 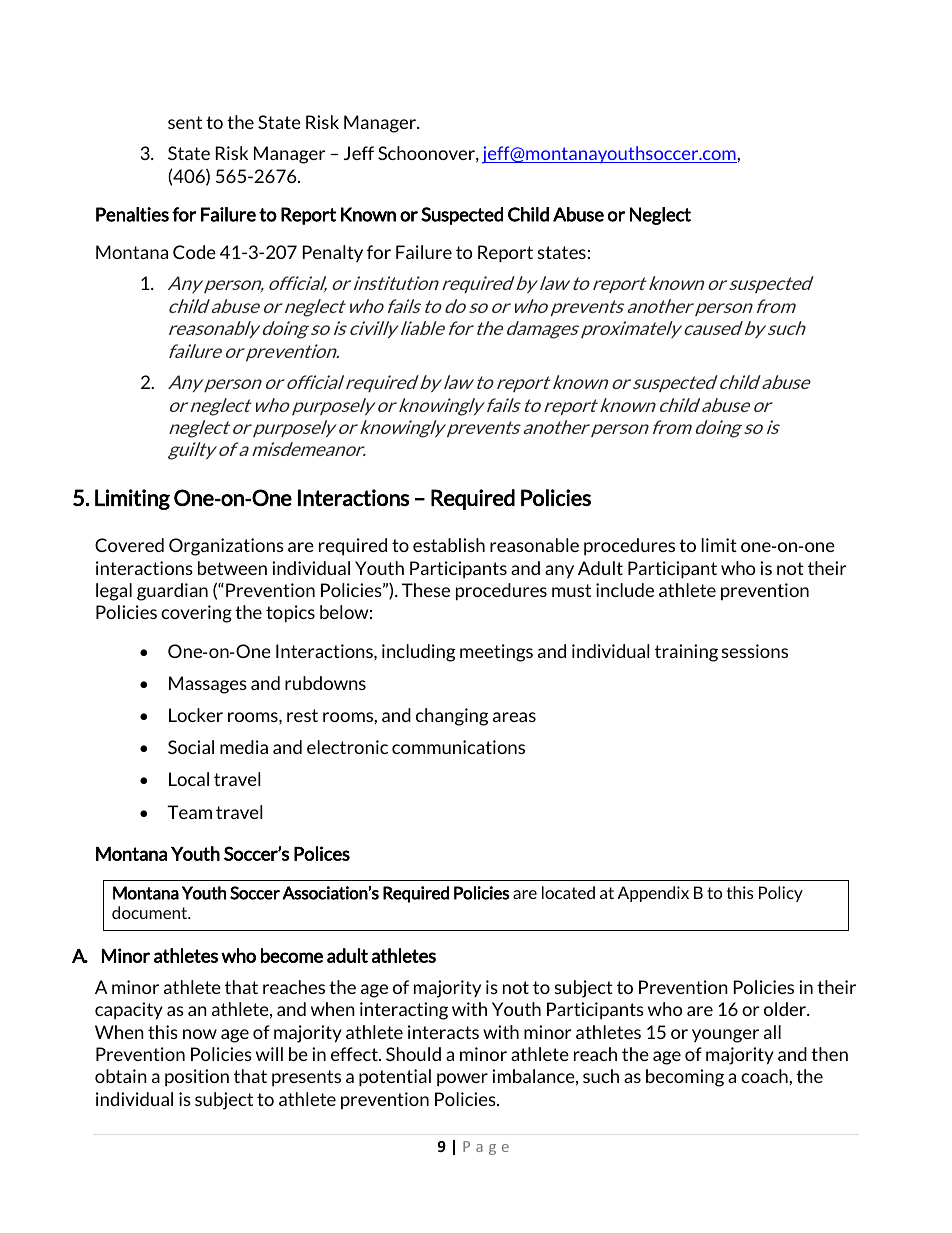 What do you see at coordinates (625, 590) in the page?
I see `include` at bounding box center [625, 590].
